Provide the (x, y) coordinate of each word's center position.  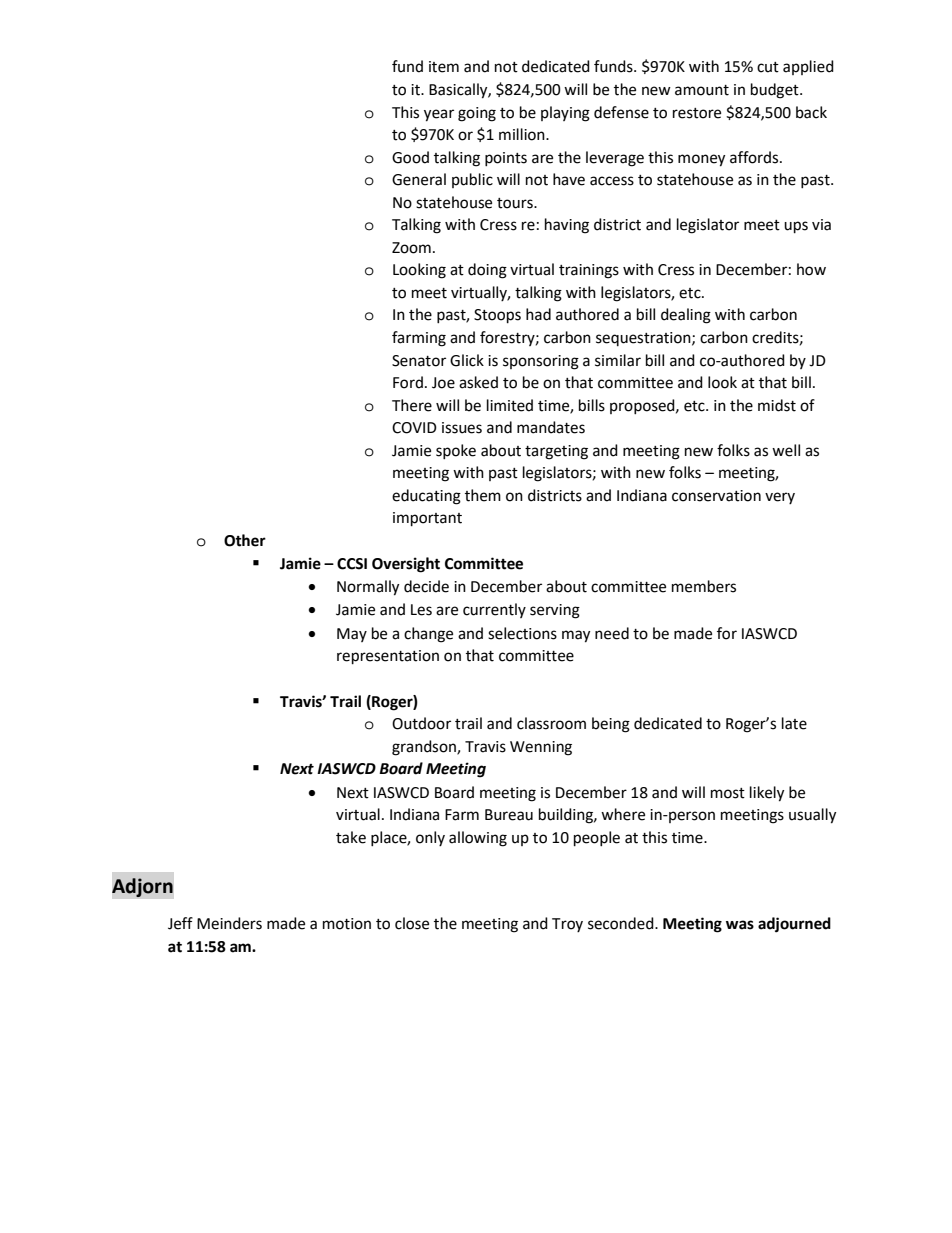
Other (245, 540)
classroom (551, 723)
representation (388, 657)
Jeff (180, 923)
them (483, 495)
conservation (716, 496)
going (477, 114)
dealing (686, 316)
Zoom (411, 248)
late (794, 723)
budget (776, 91)
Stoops (497, 316)
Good (410, 157)
